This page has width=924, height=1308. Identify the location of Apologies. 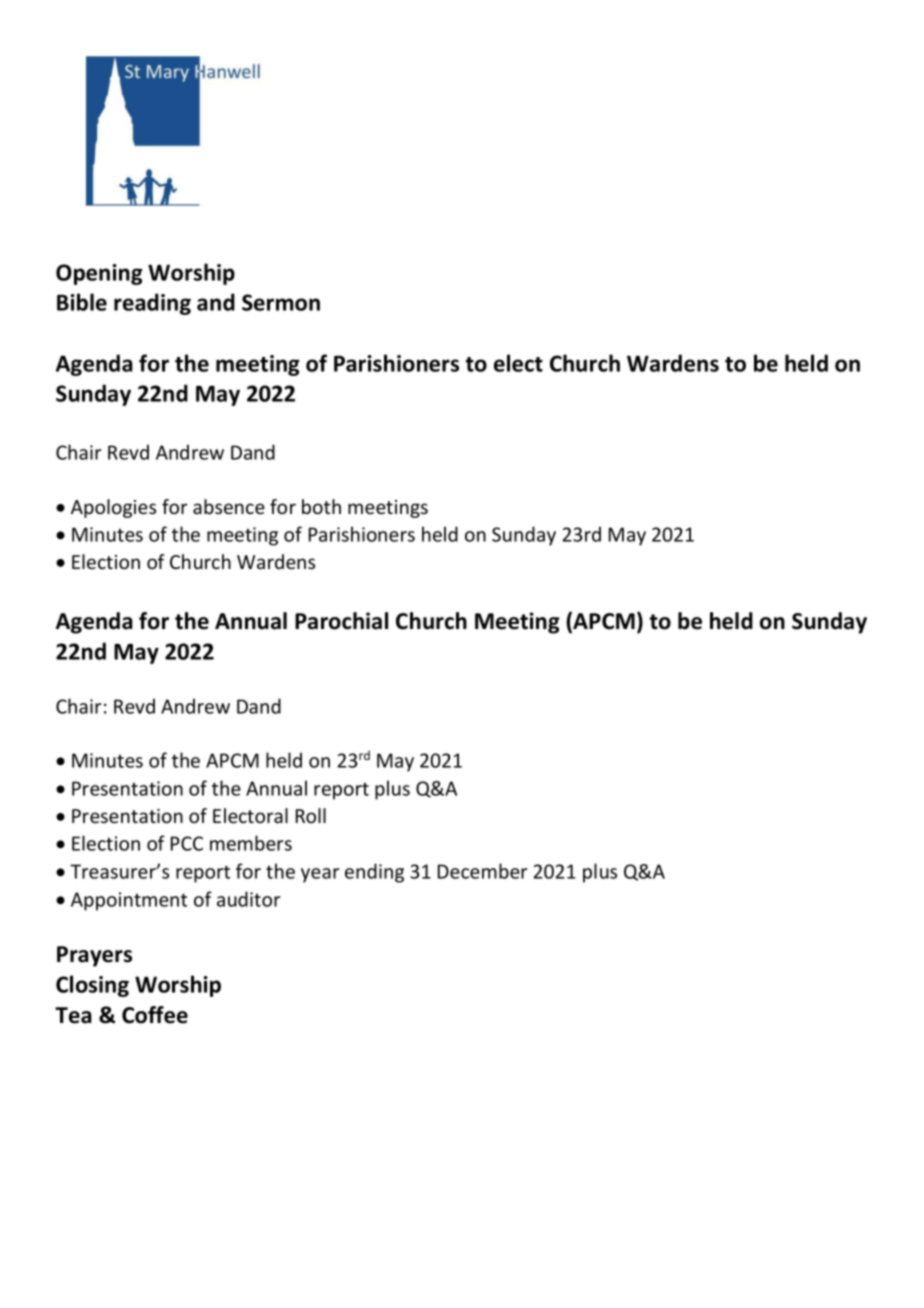
(113, 508).
